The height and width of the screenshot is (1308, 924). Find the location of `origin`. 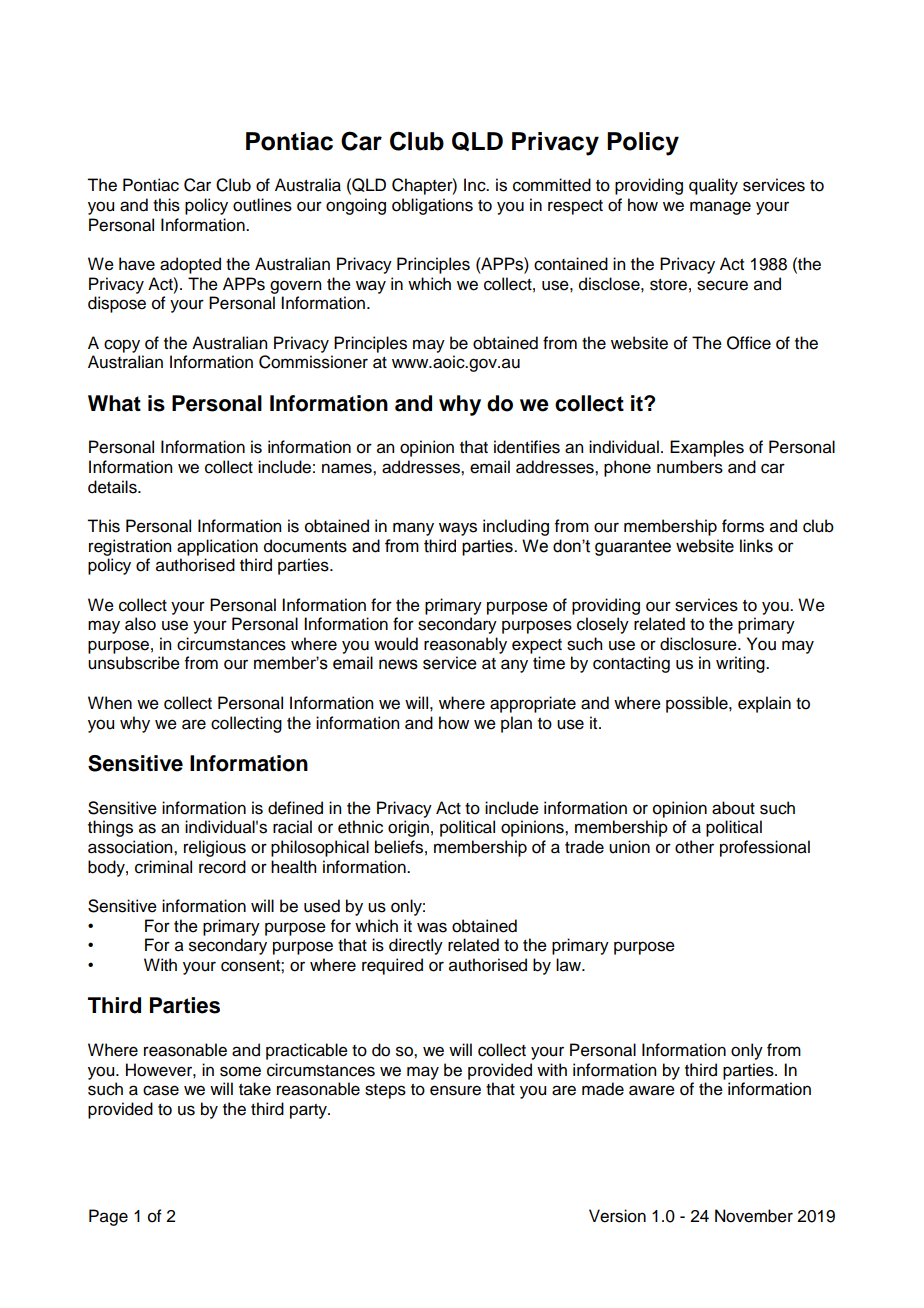

origin is located at coordinates (408, 828).
